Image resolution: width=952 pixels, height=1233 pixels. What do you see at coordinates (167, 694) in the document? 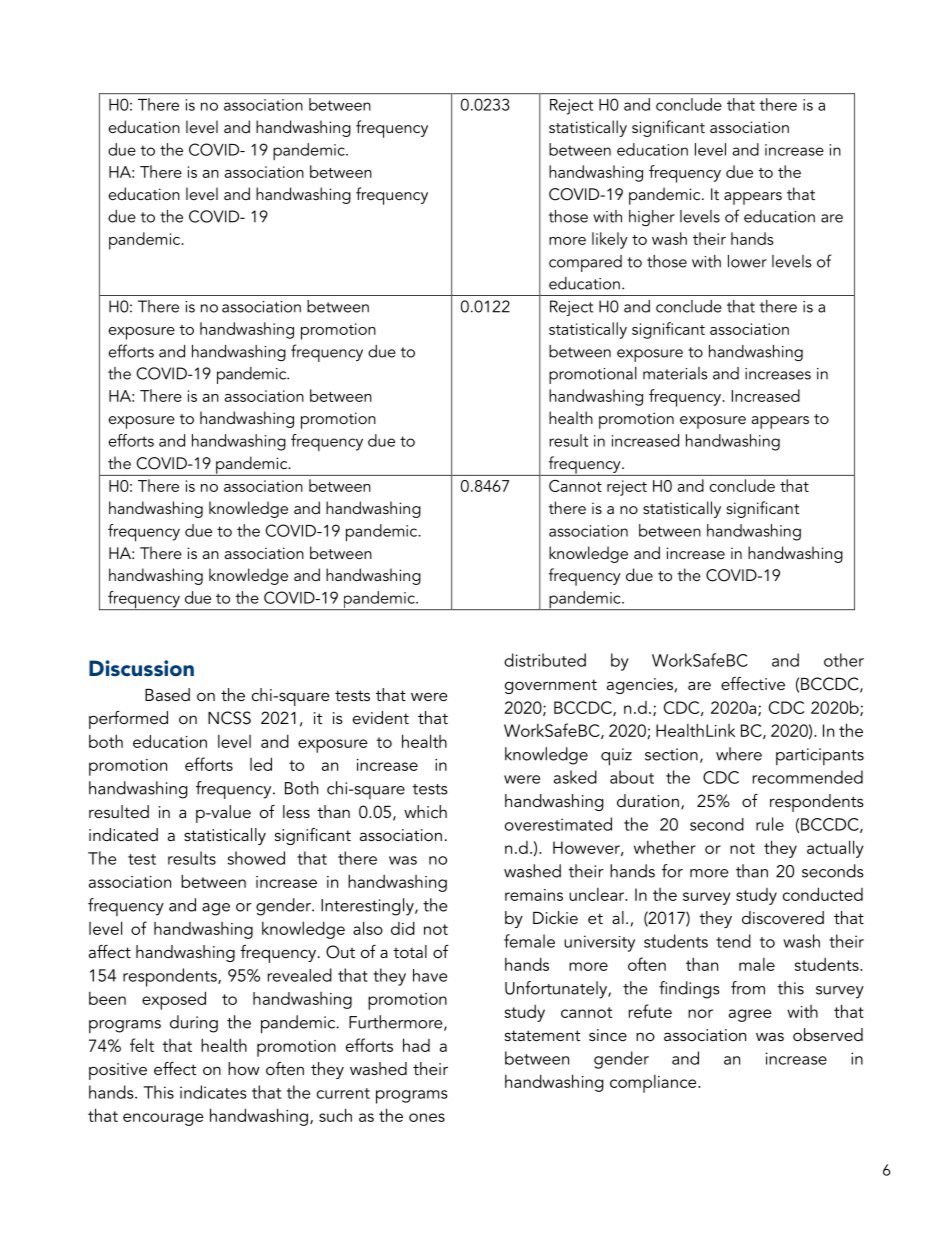
I see `Based` at bounding box center [167, 694].
